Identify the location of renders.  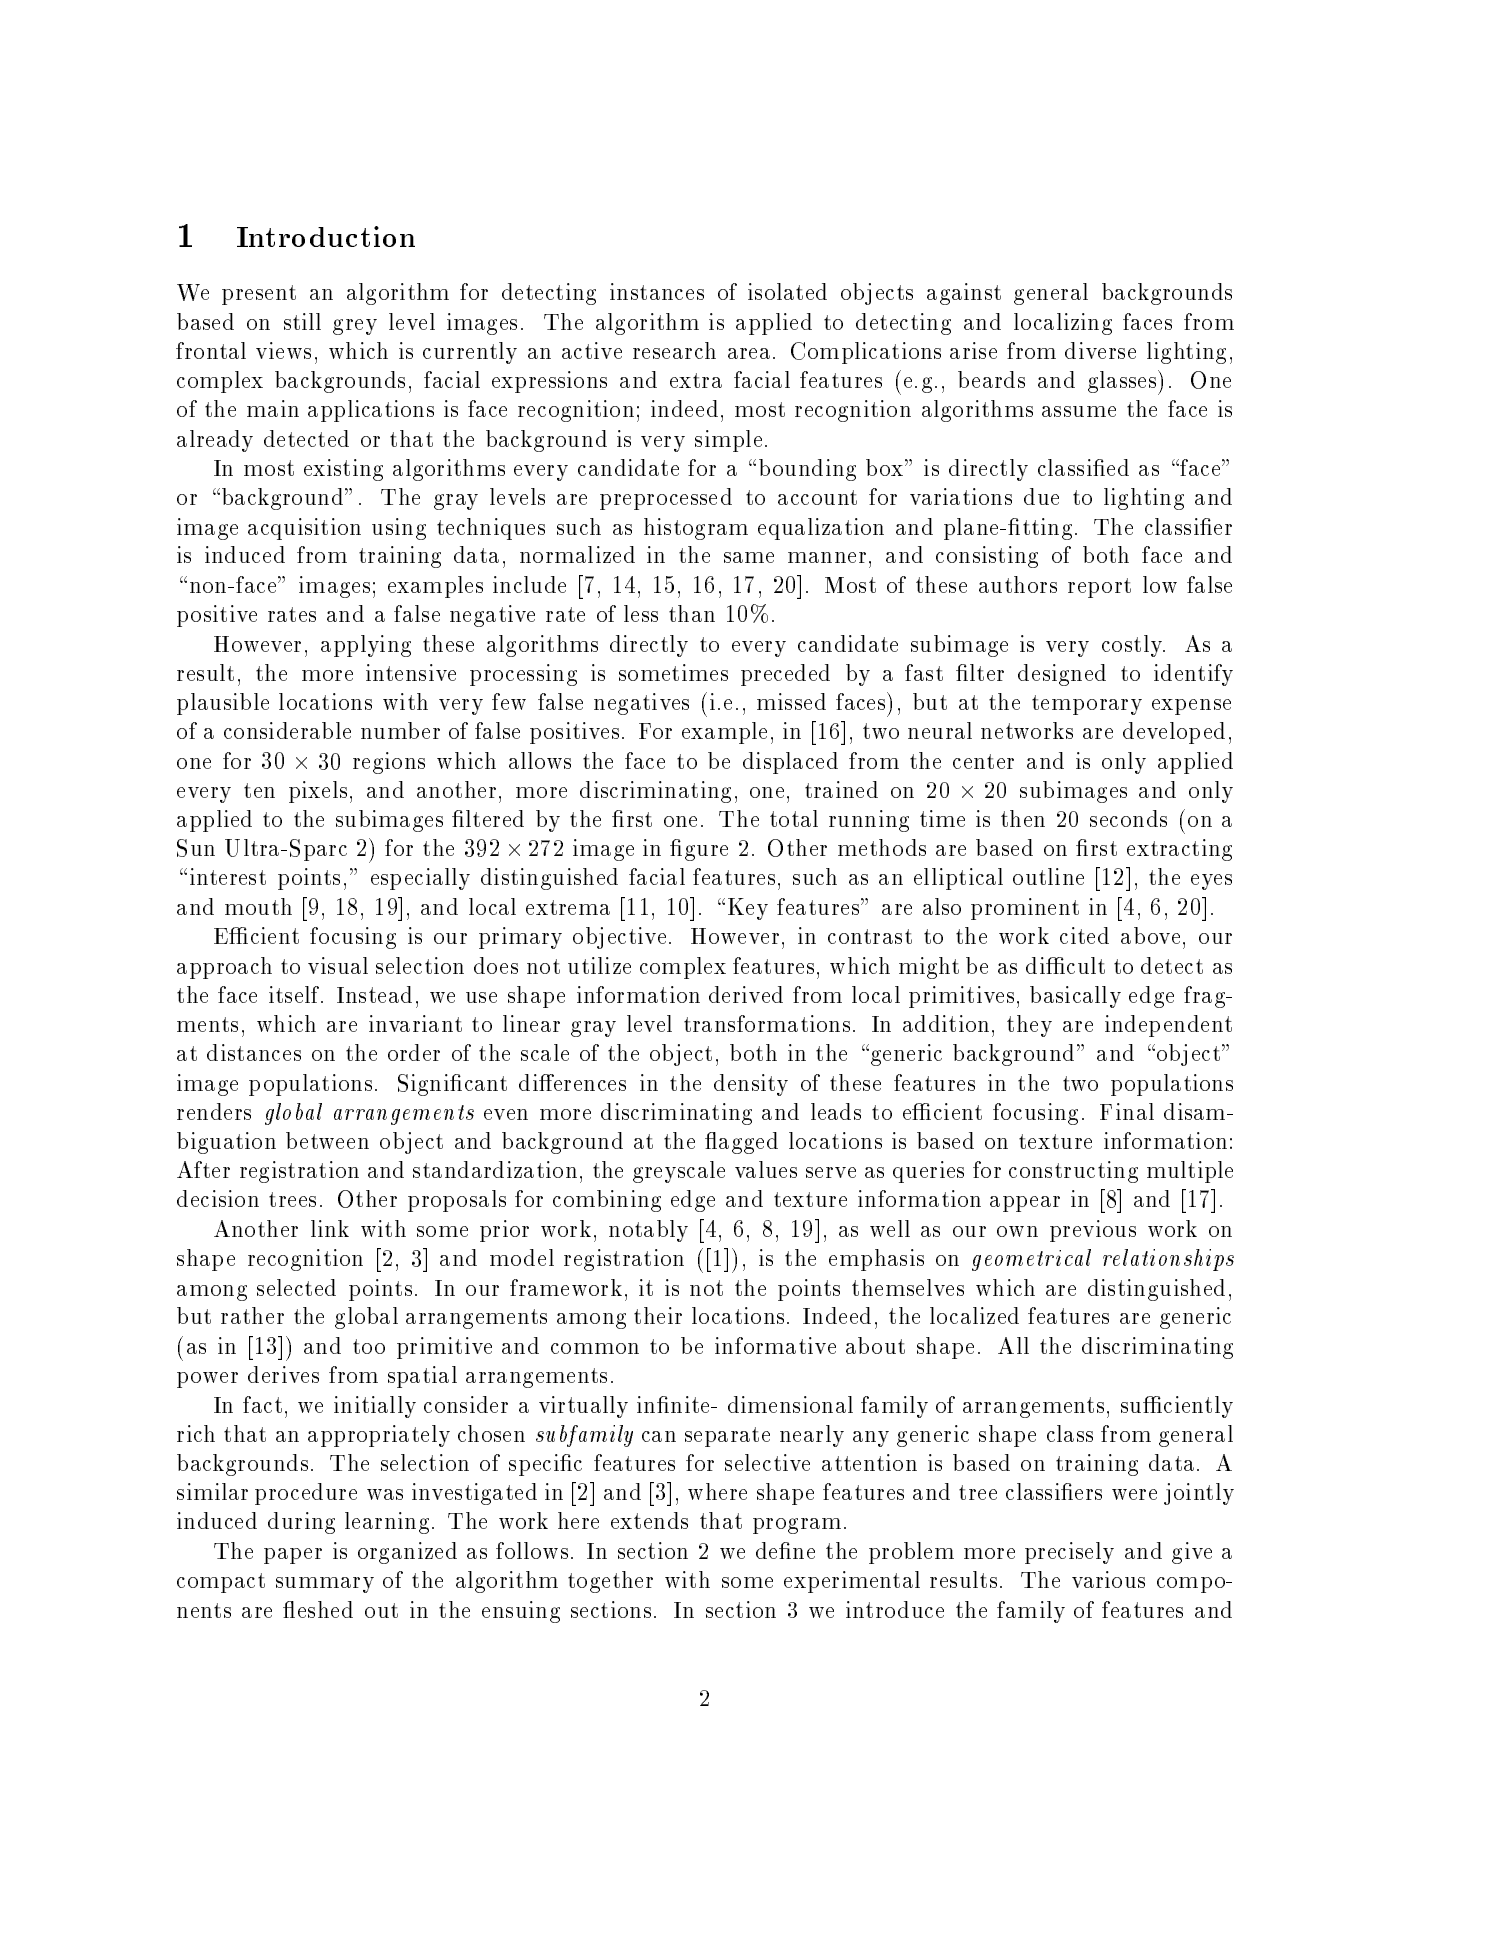
(214, 1111).
